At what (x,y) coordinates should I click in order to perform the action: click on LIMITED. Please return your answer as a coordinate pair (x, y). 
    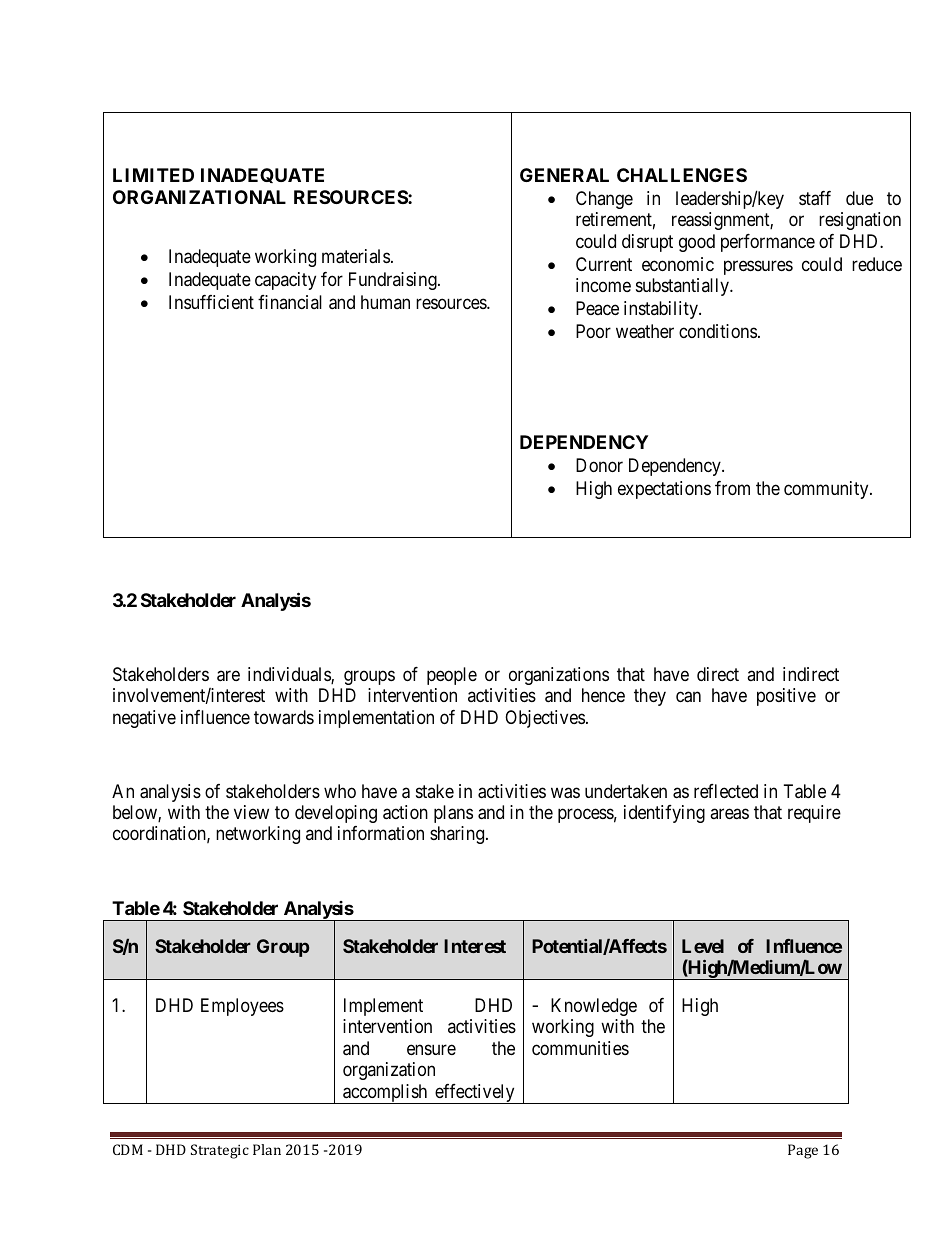
    Looking at the image, I should click on (153, 175).
